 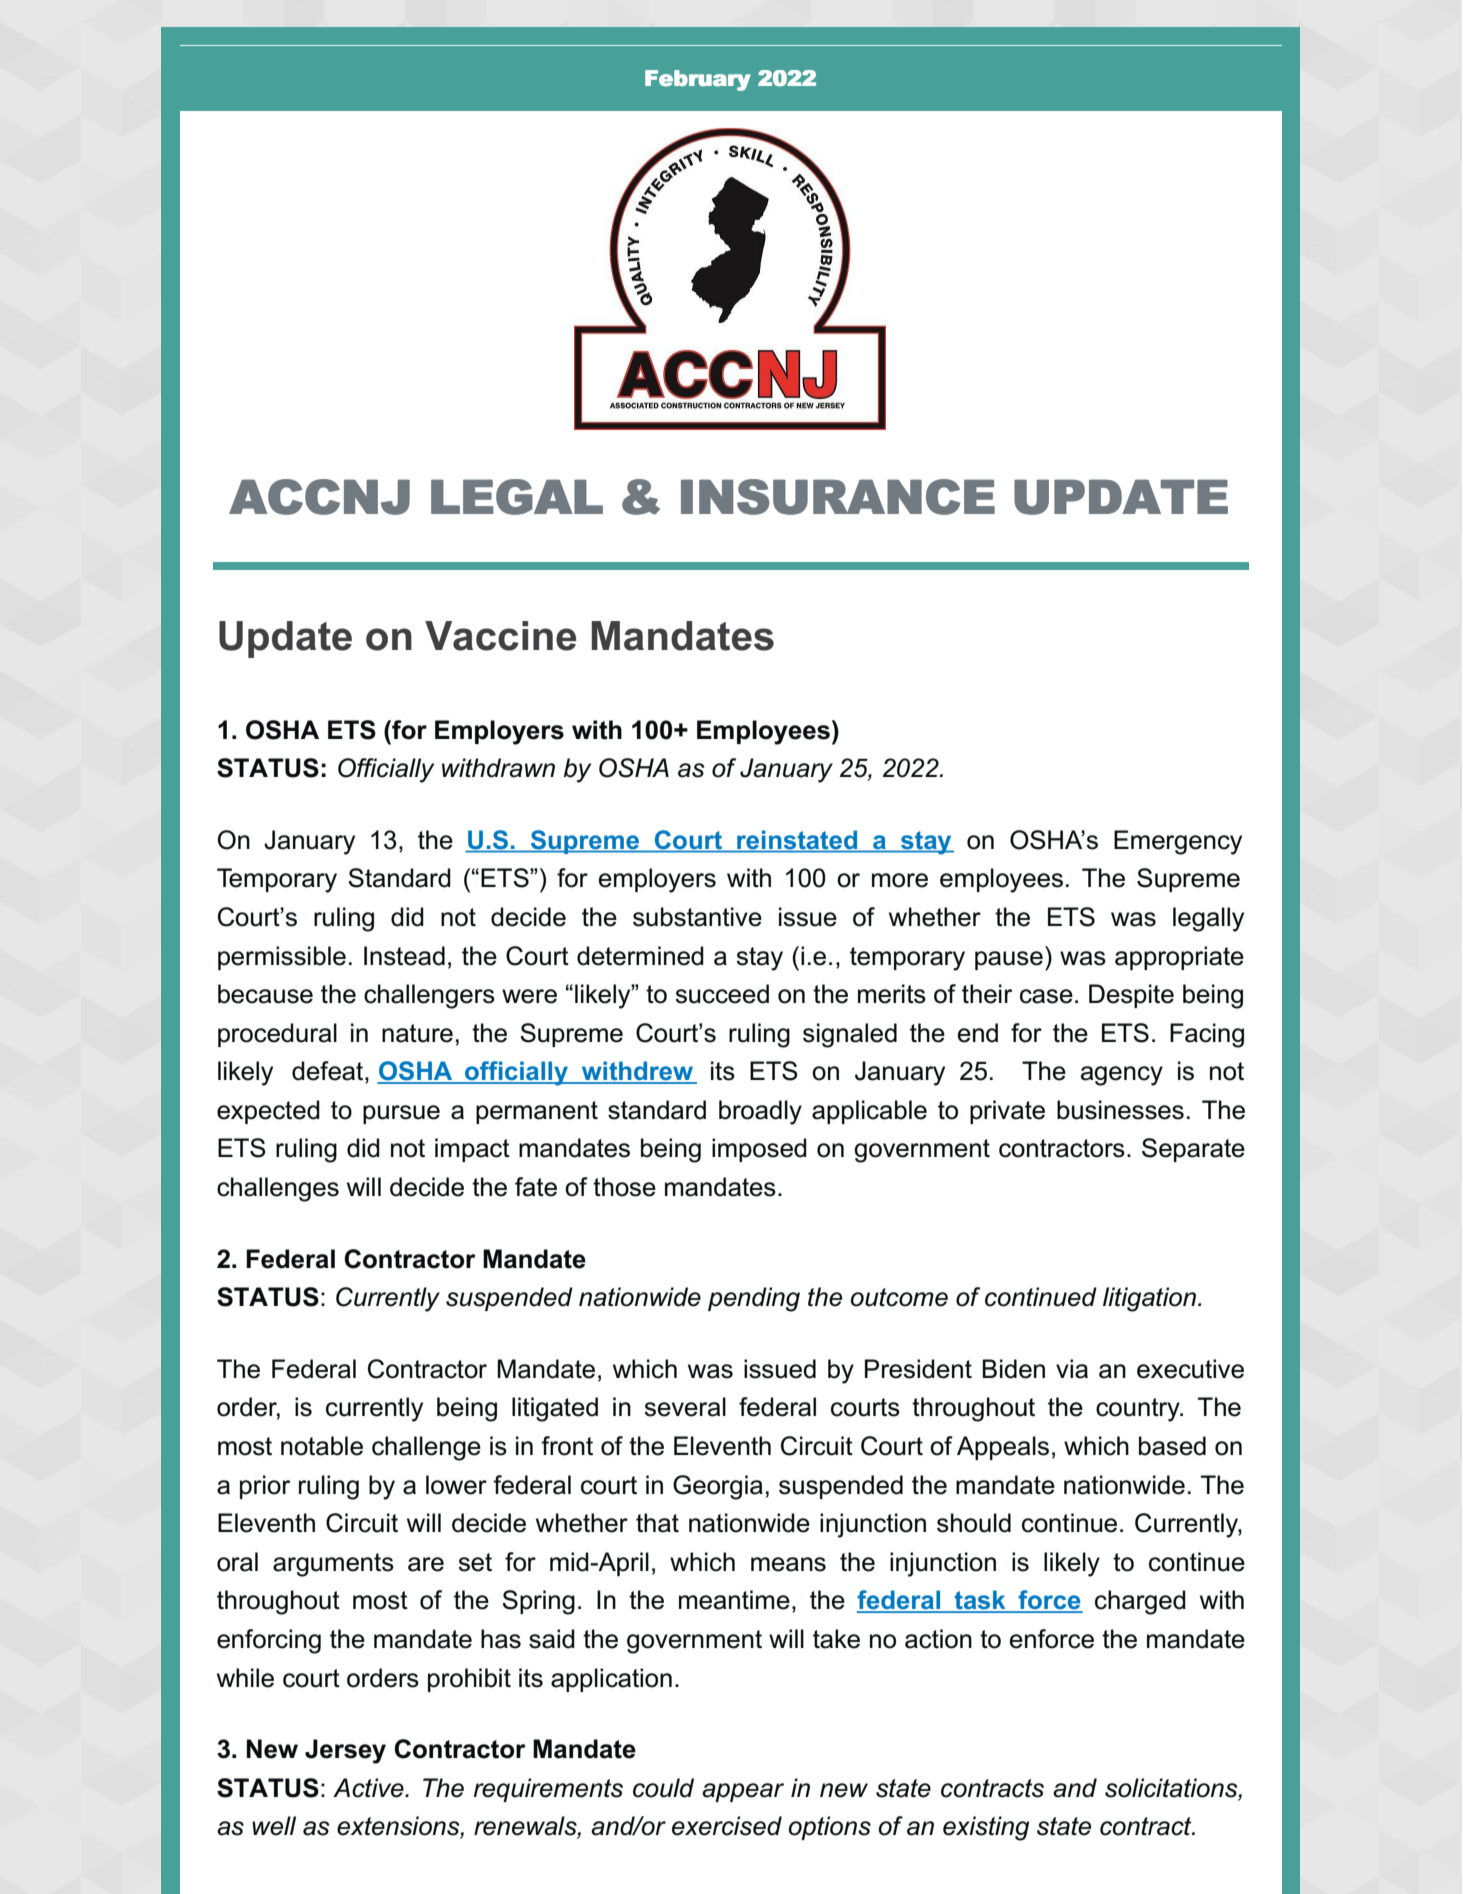 What do you see at coordinates (722, 994) in the document?
I see `succeed` at bounding box center [722, 994].
